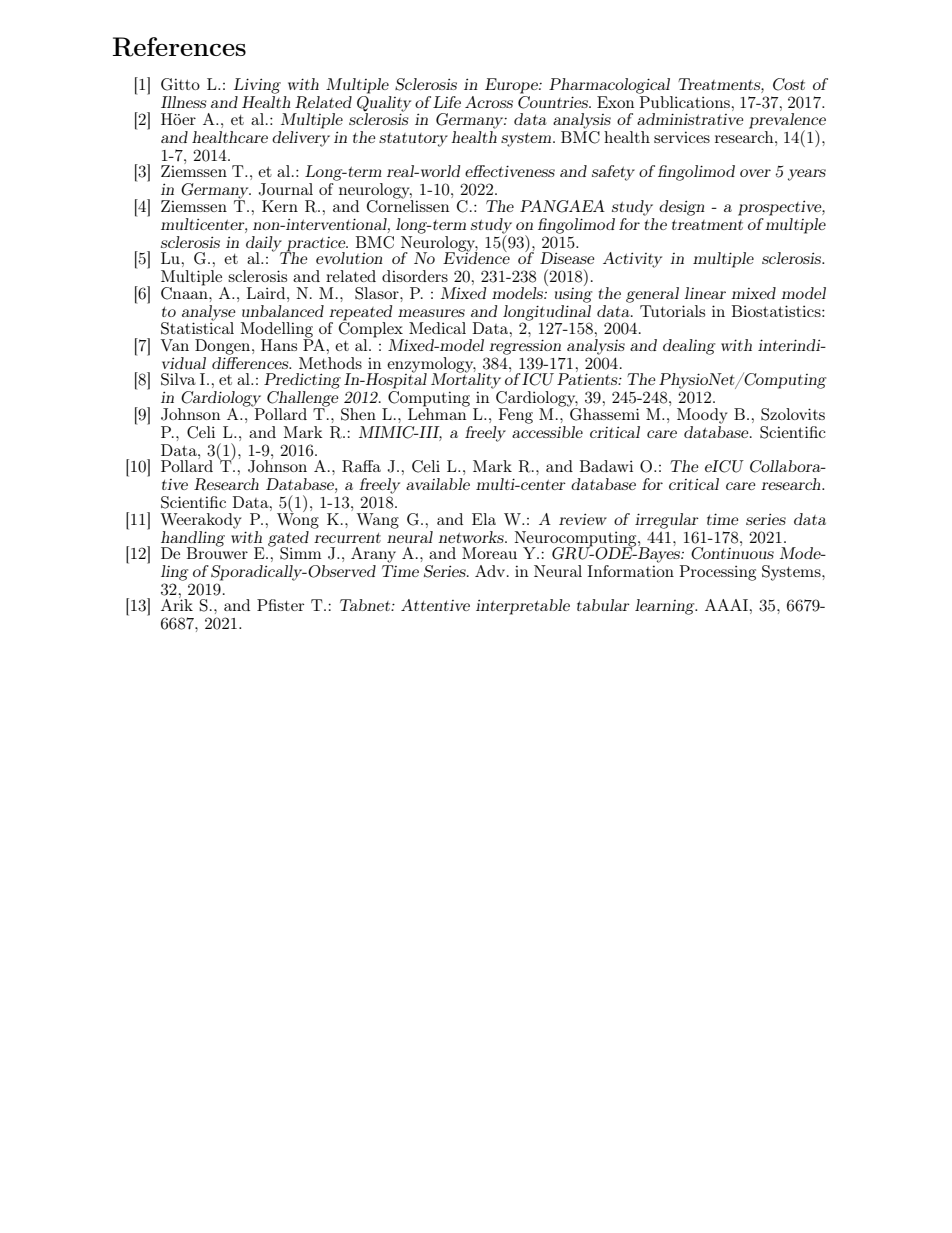 The image size is (952, 1233). Describe the element at coordinates (257, 86) in the screenshot. I see `Living` at that location.
